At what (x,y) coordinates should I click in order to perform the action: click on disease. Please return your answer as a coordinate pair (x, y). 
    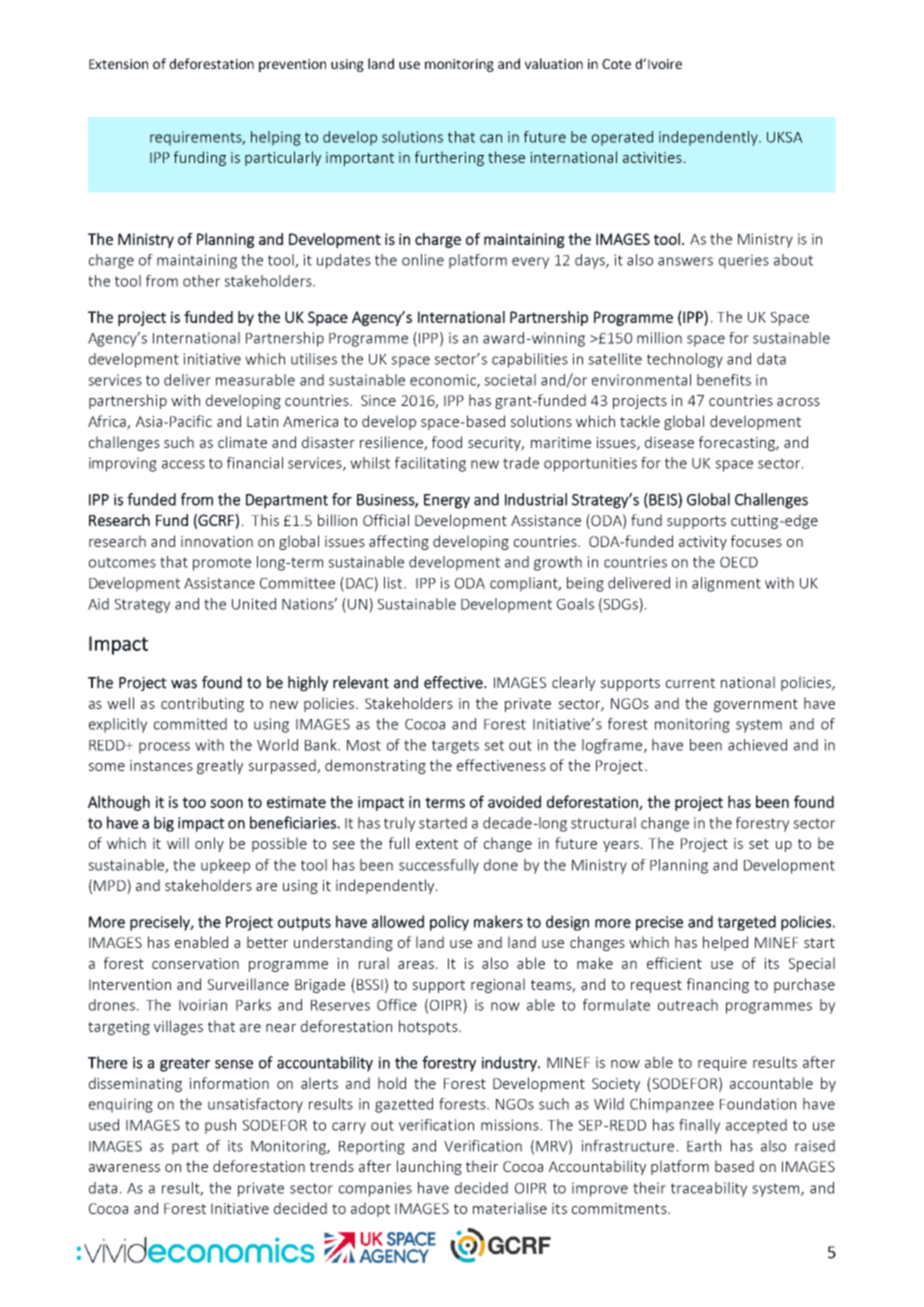
    Looking at the image, I should click on (669, 442).
